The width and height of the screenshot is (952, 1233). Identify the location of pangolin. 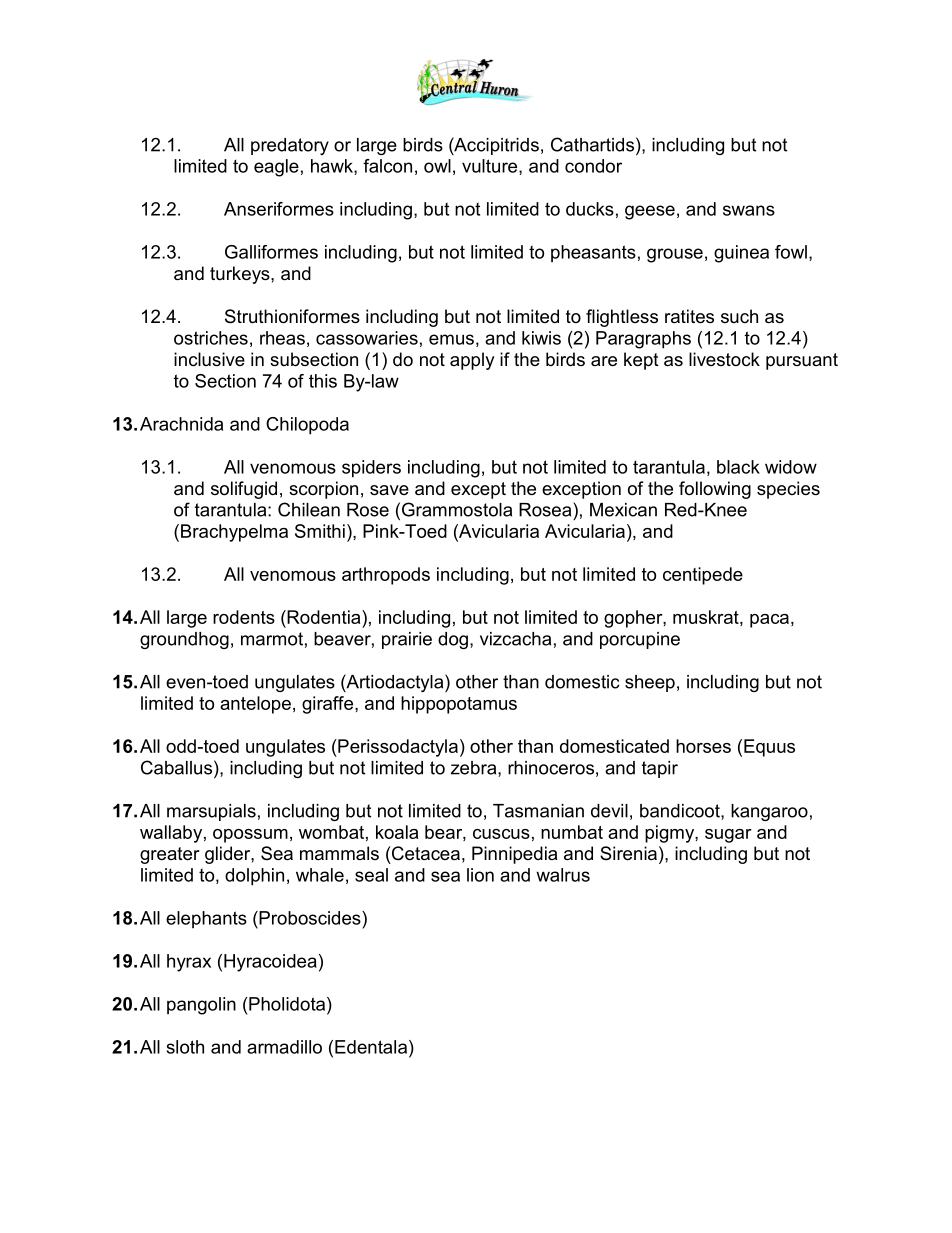
(201, 1006).
